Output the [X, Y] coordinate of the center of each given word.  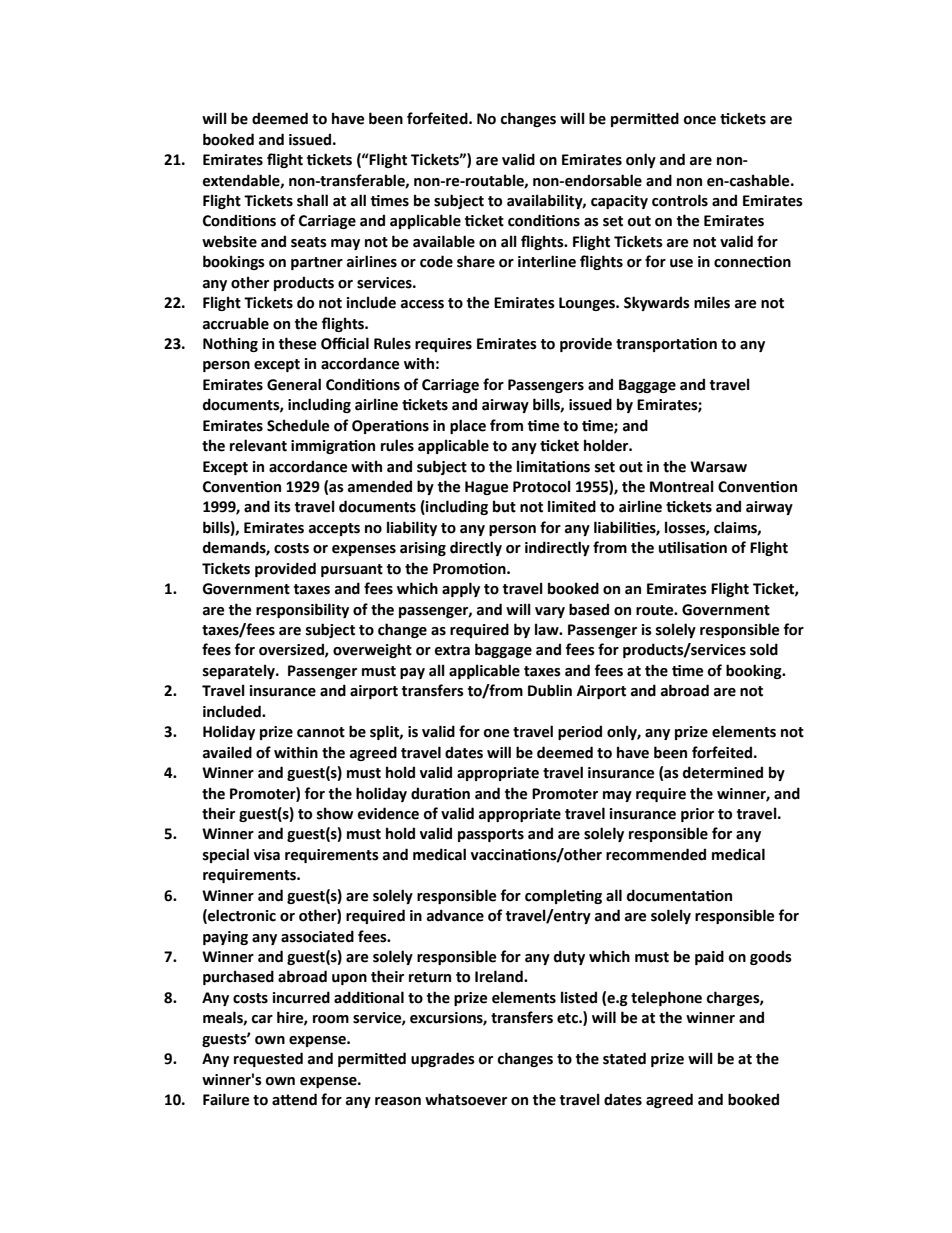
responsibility [302, 610]
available [444, 241]
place [468, 426]
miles [712, 302]
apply [461, 589]
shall [312, 200]
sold [764, 649]
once [700, 120]
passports [491, 835]
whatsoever [466, 1099]
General [294, 384]
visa [267, 855]
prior [697, 815]
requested [268, 1059]
